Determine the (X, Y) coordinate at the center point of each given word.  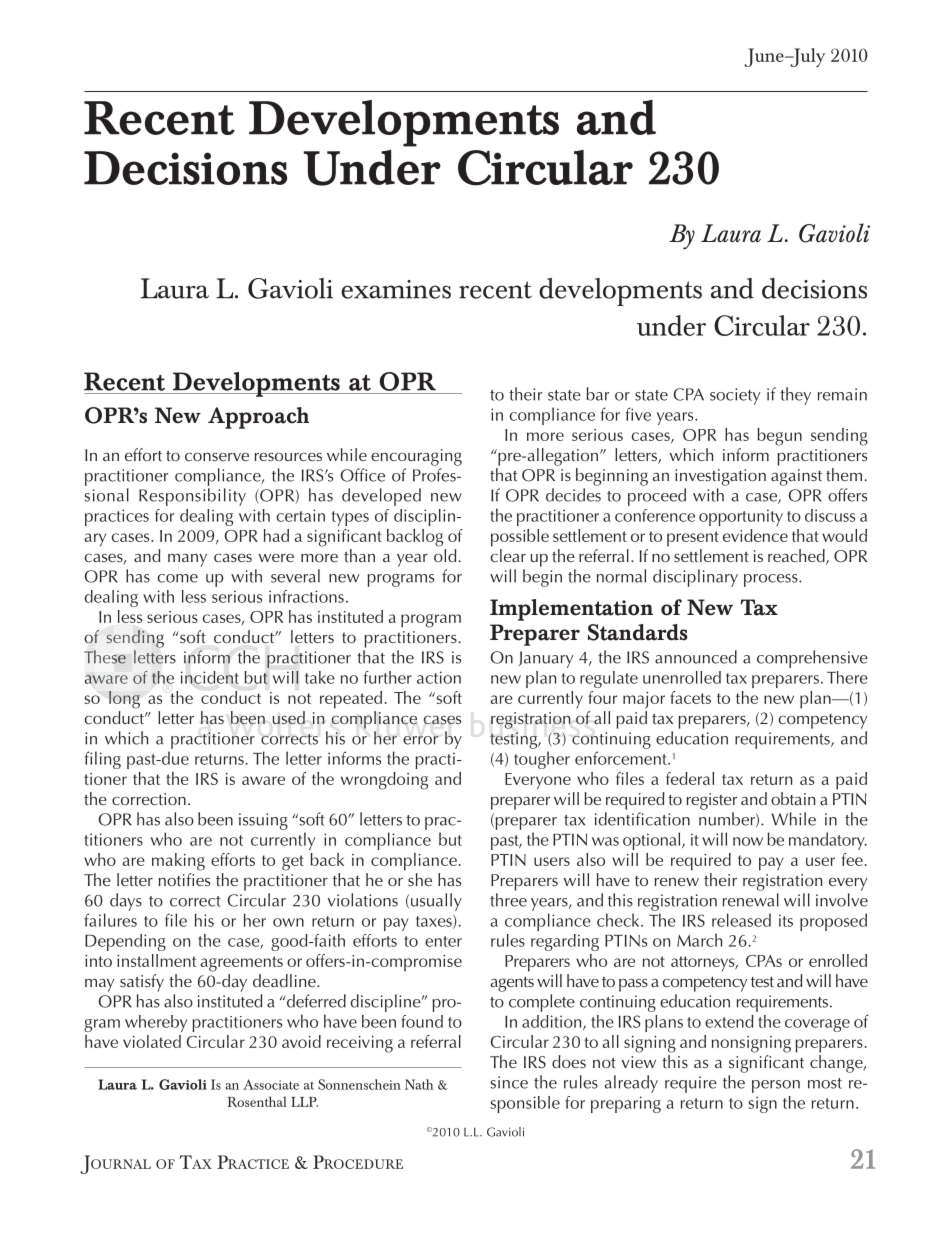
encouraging (416, 457)
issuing (263, 821)
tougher (542, 760)
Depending (125, 942)
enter (443, 941)
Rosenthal (257, 1101)
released (741, 920)
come (177, 578)
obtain (793, 798)
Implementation (571, 610)
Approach (258, 418)
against (796, 477)
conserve (217, 456)
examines (396, 289)
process (772, 580)
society (735, 396)
